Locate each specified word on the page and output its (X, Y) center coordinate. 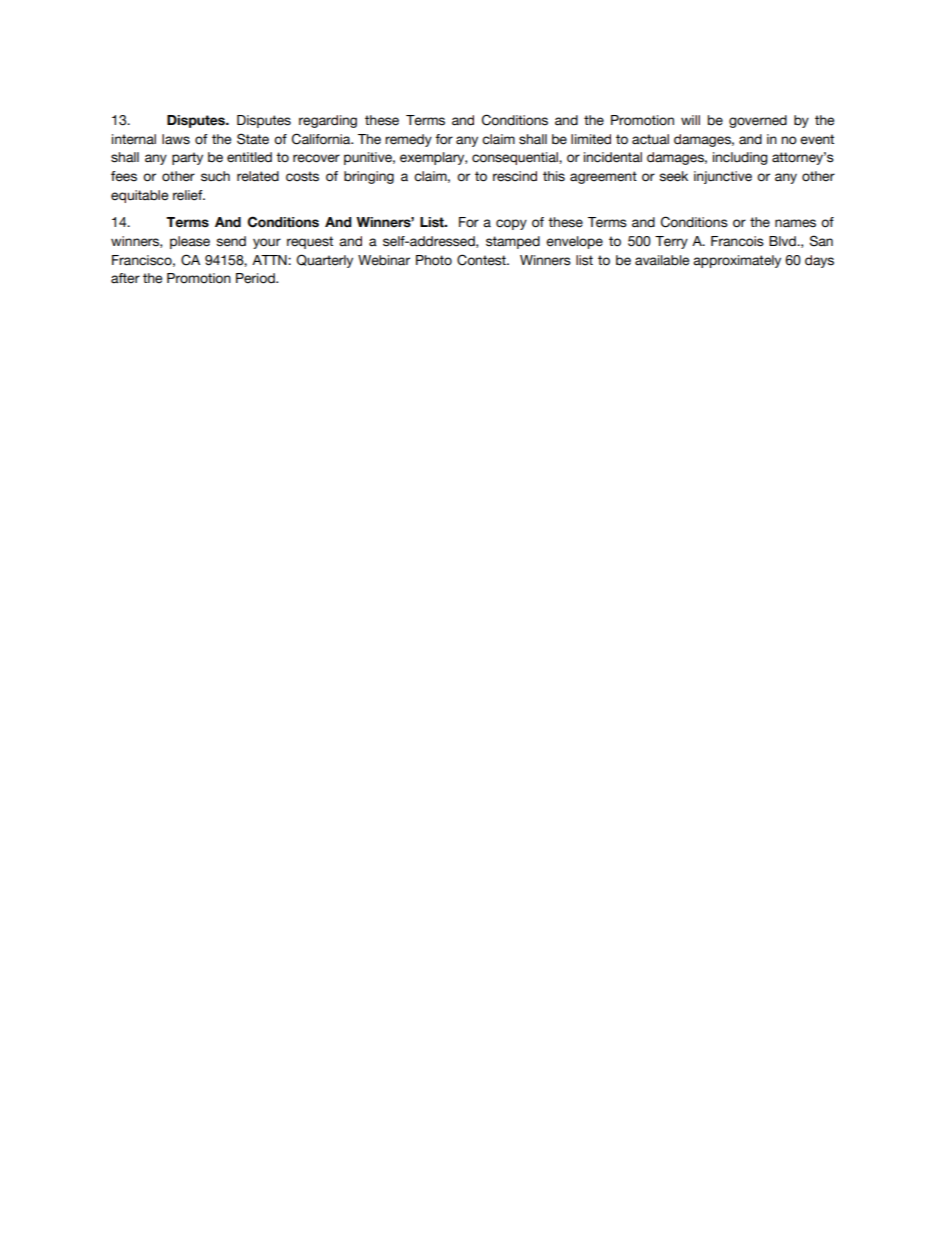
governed (758, 121)
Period (256, 278)
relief (189, 195)
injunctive (723, 177)
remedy (408, 140)
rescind (515, 176)
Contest (482, 260)
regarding (328, 121)
